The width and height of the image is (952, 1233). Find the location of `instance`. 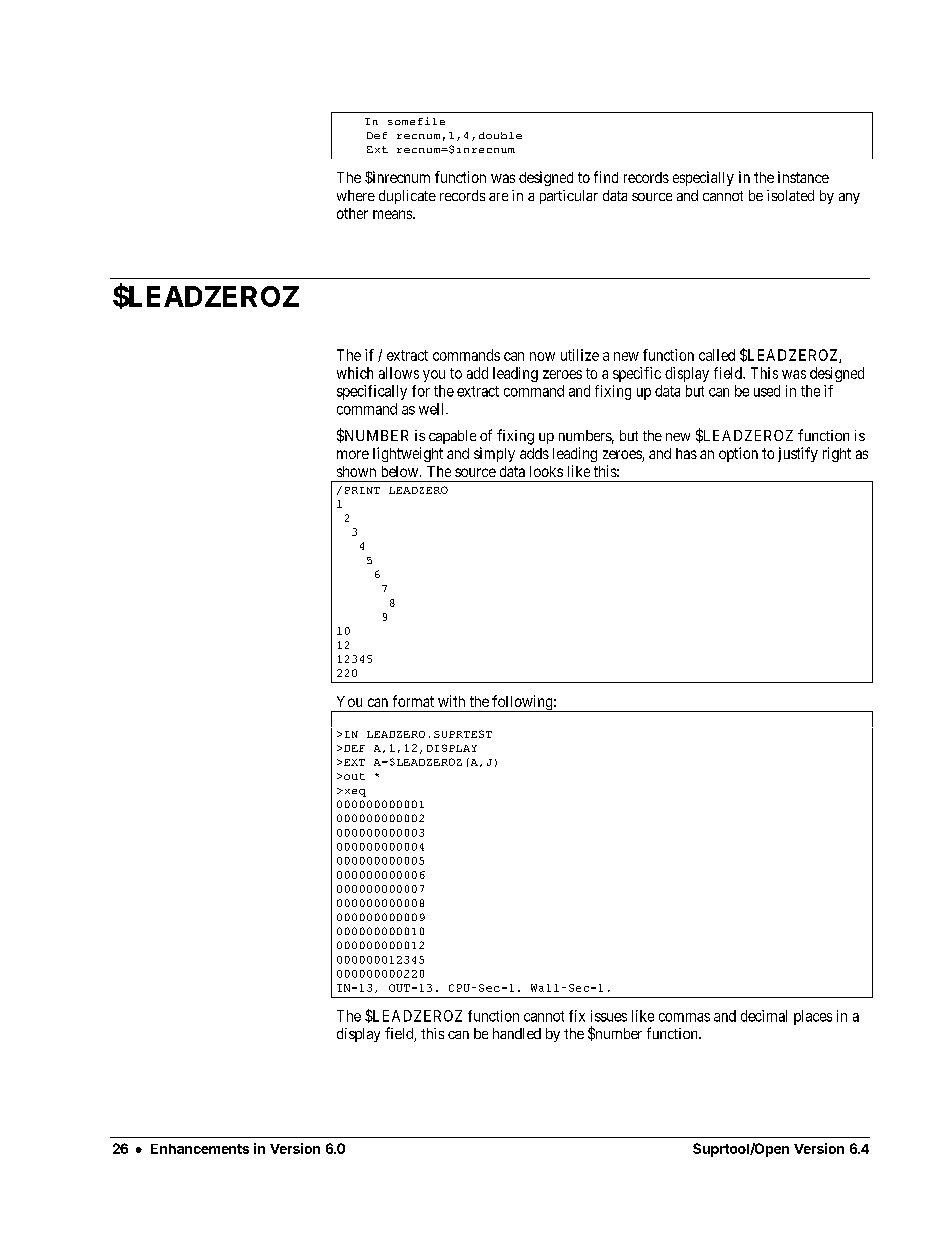

instance is located at coordinates (803, 177).
